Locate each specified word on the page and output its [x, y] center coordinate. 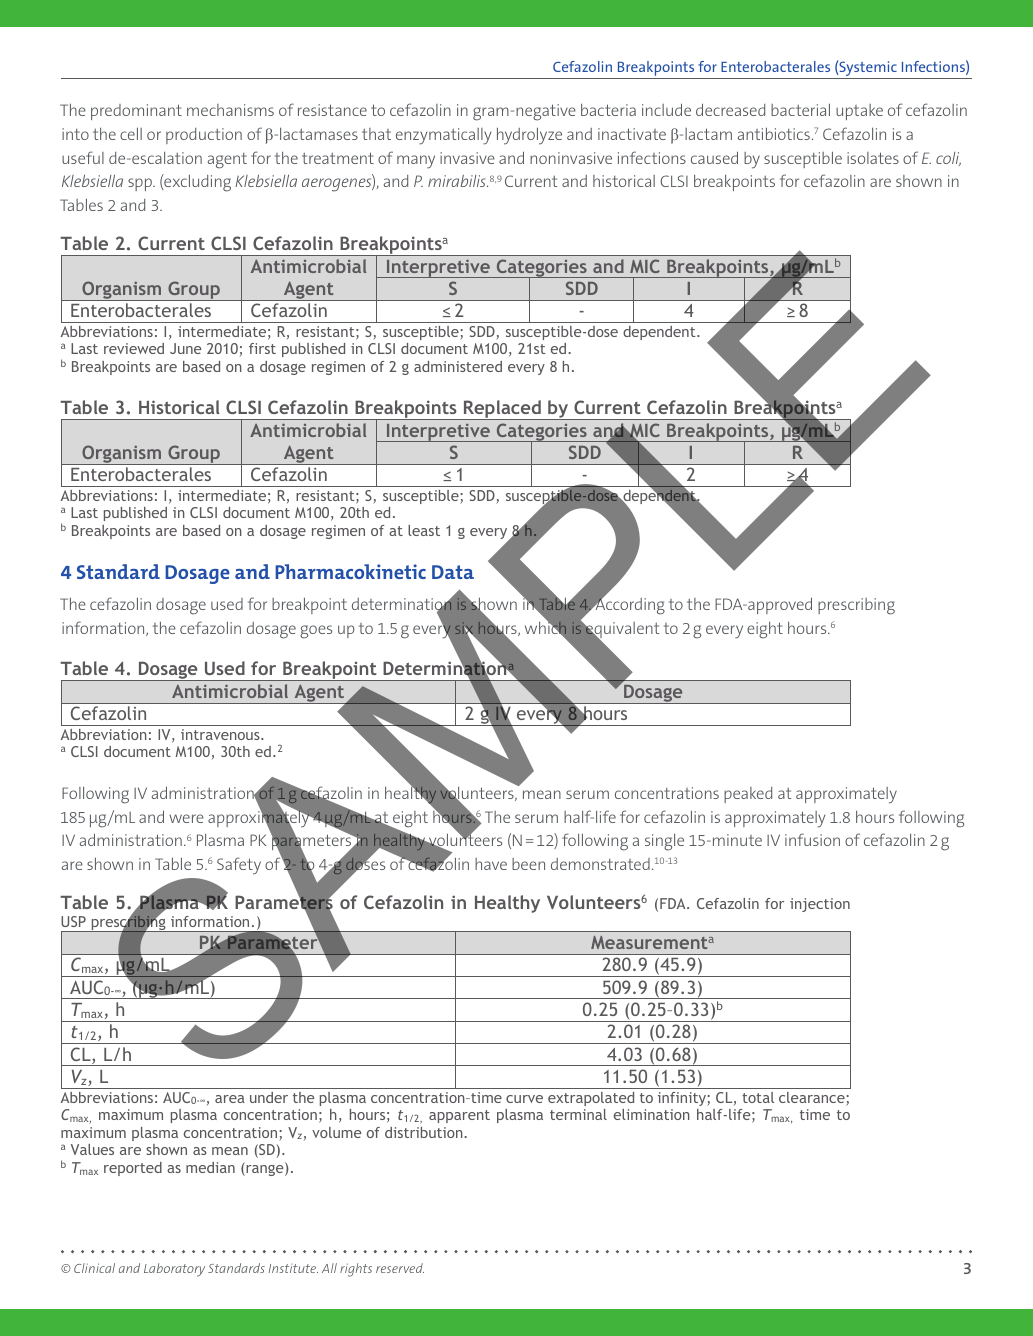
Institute [293, 1268]
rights [356, 1270]
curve [524, 1099]
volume [336, 1132]
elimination [652, 1114]
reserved [400, 1268]
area [230, 1099]
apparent [459, 1116]
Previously [104, 1259]
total [758, 1097]
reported [133, 1169]
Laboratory [174, 1270]
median [210, 1167]
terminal [578, 1114]
